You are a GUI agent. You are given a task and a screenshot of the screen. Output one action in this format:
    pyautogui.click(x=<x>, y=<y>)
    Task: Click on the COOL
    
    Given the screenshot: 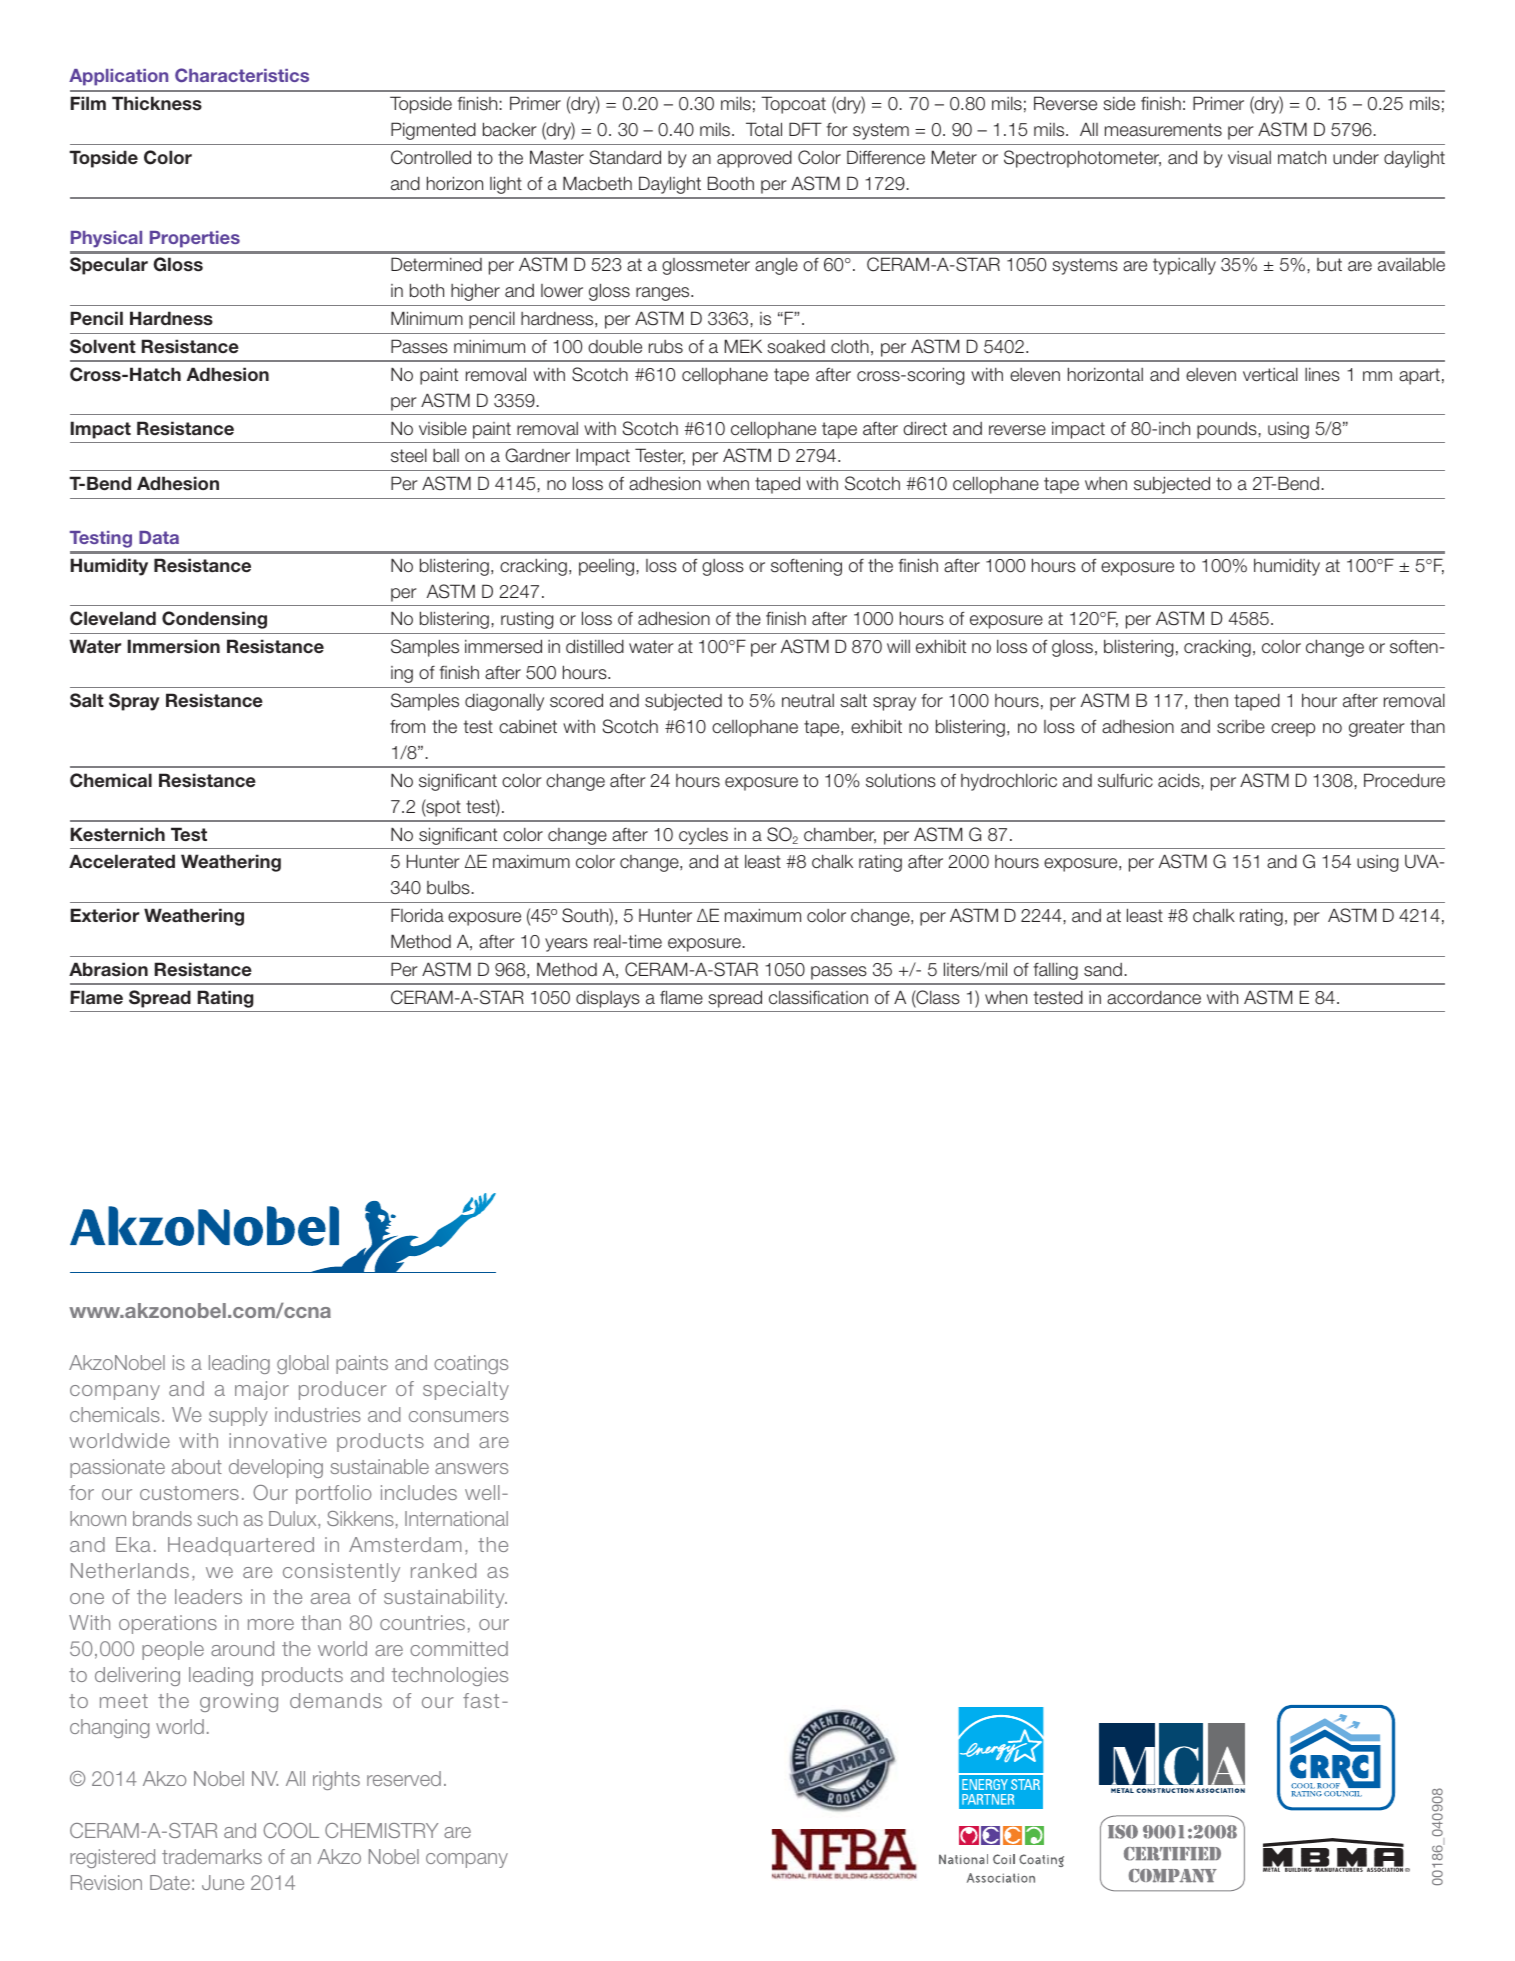 What is the action you would take?
    pyautogui.click(x=291, y=1830)
